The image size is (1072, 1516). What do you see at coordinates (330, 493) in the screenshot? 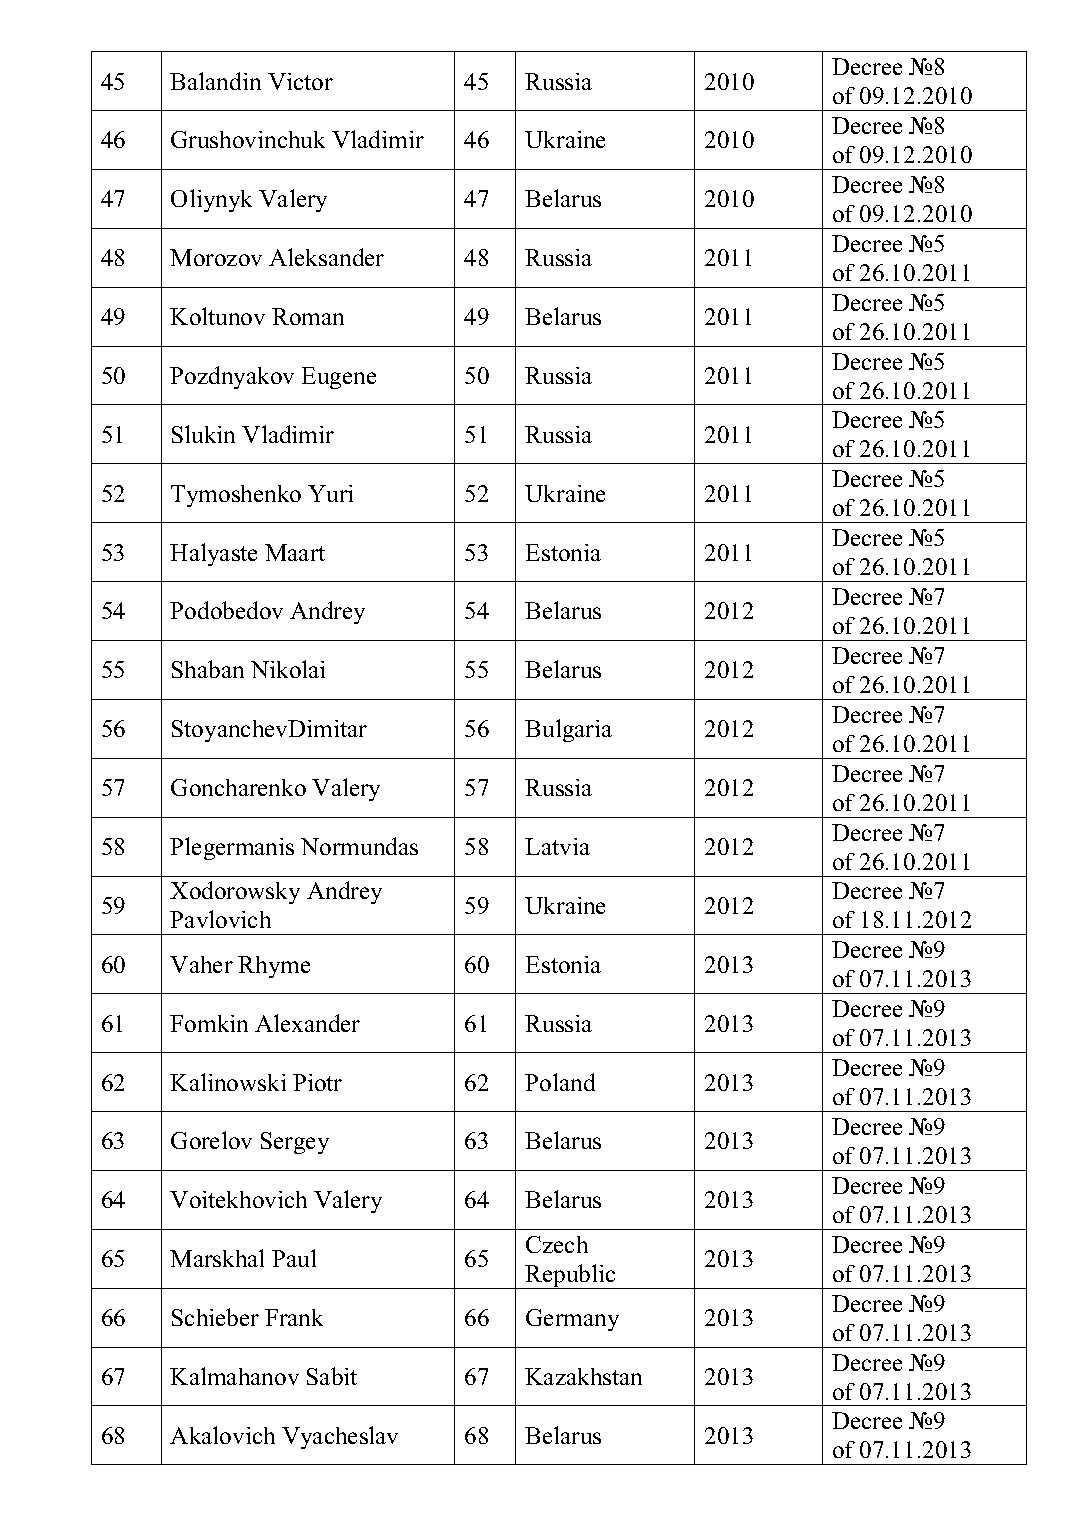
I see `Yuri` at bounding box center [330, 493].
